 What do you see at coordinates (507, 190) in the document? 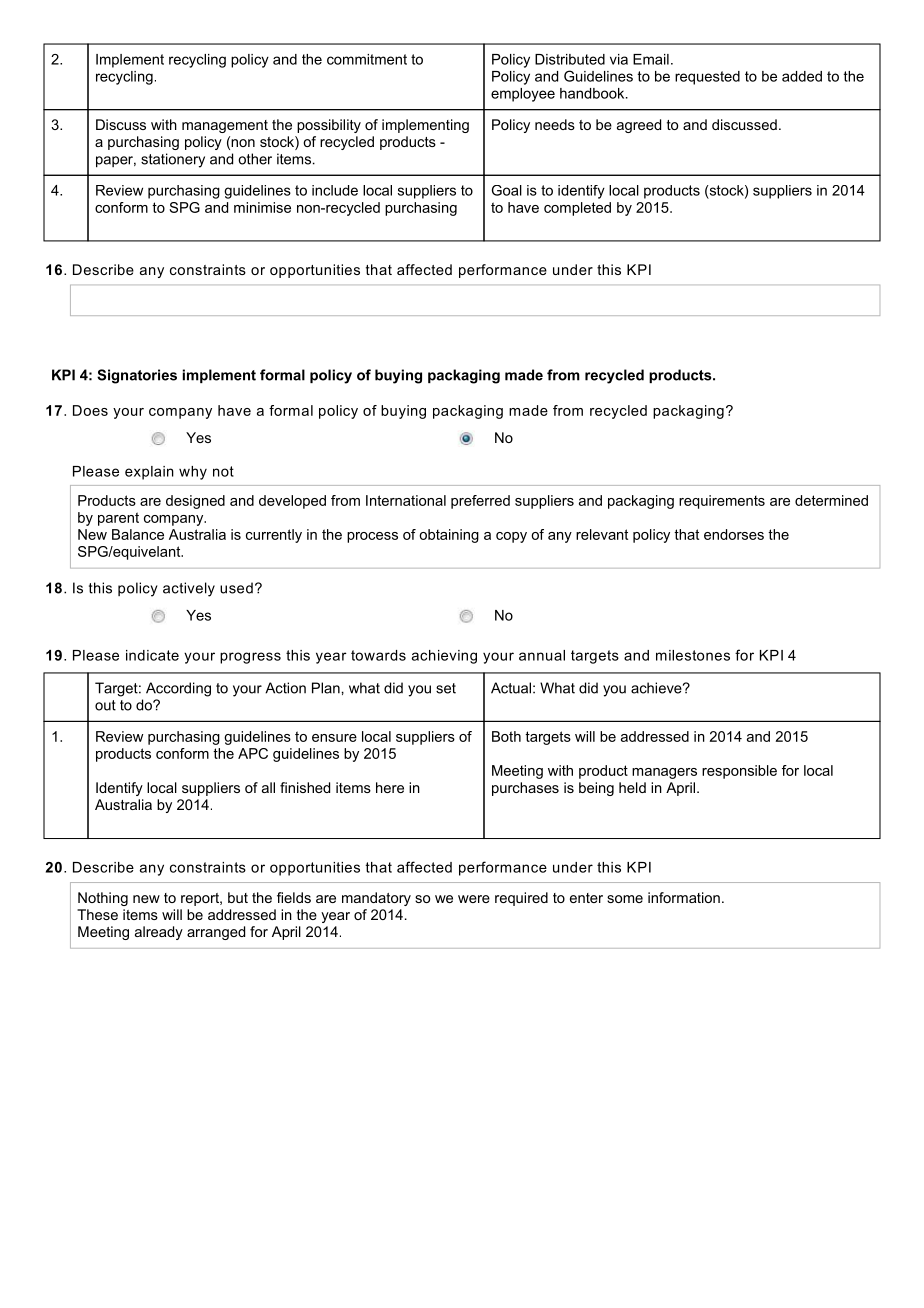
I see `Goal` at bounding box center [507, 190].
